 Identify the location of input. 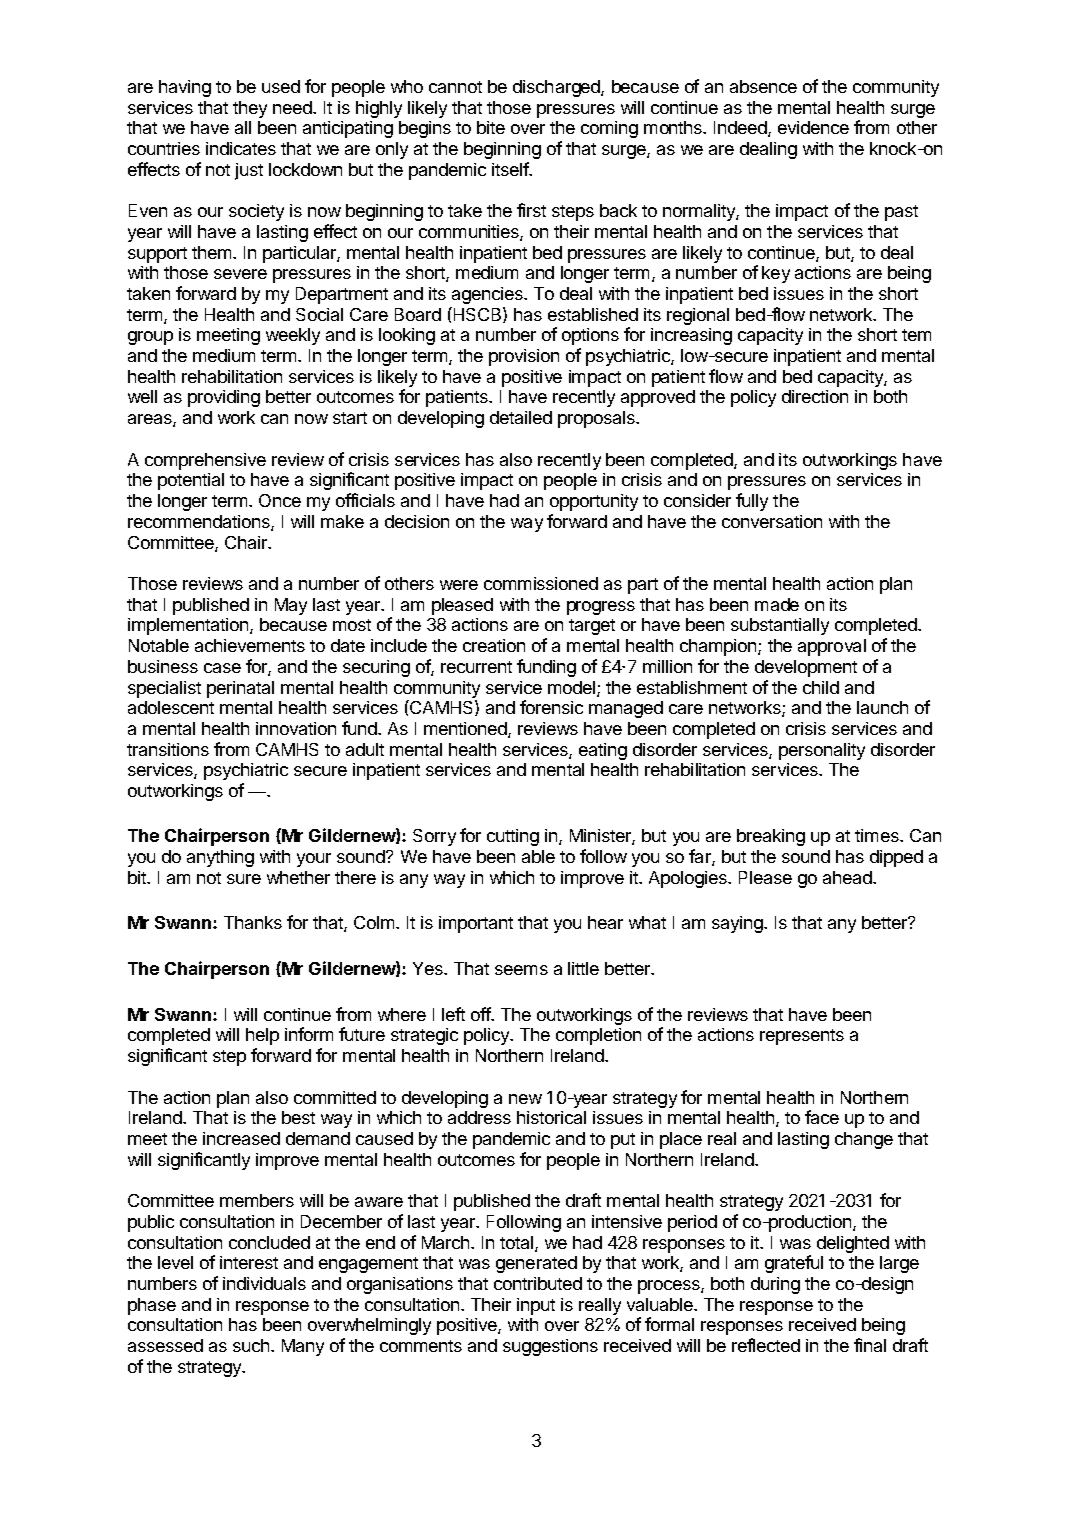
(536, 1306).
